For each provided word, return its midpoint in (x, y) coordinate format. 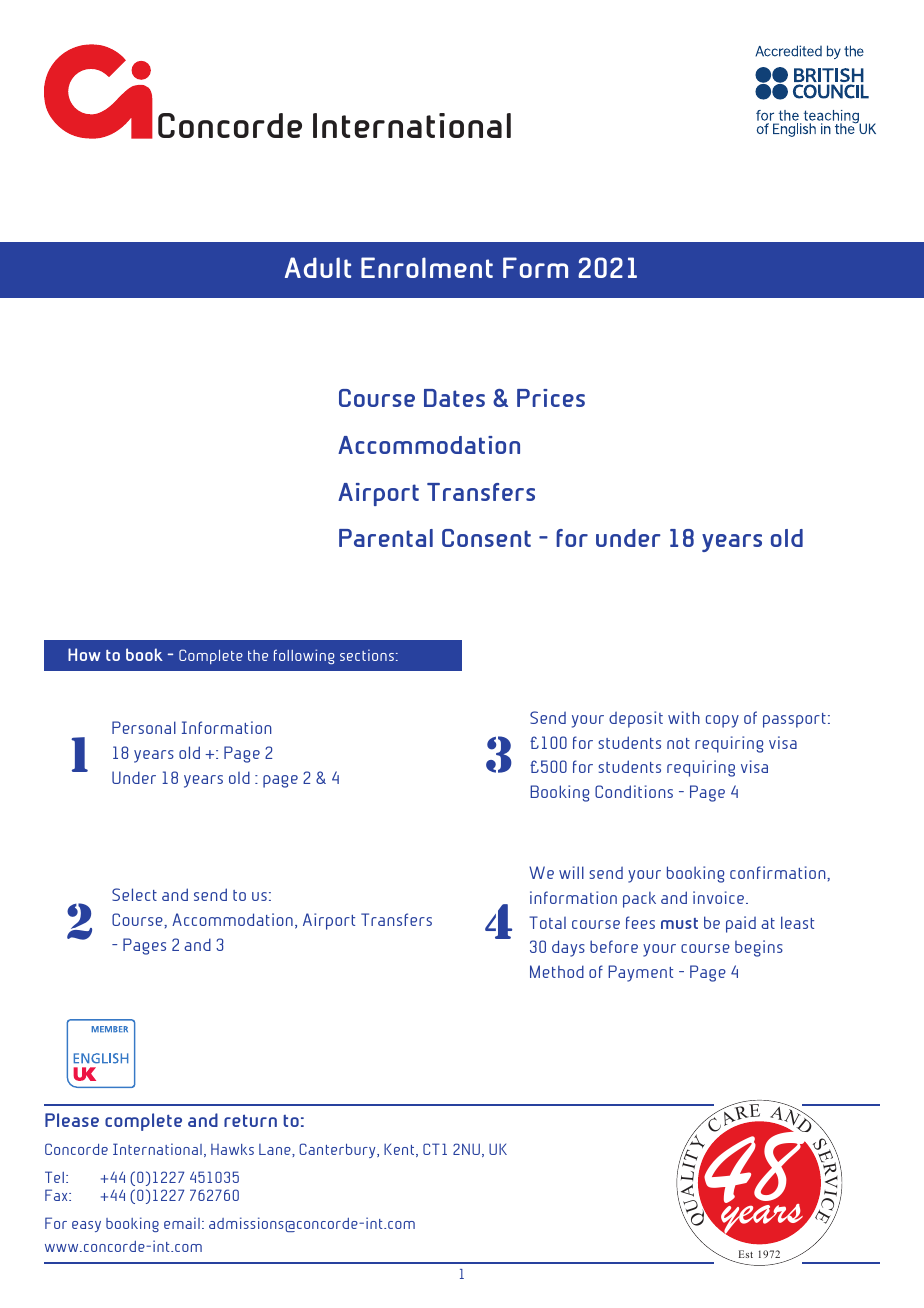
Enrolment (427, 267)
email (182, 1223)
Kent (400, 1150)
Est (746, 1254)
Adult (318, 267)
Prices (551, 398)
